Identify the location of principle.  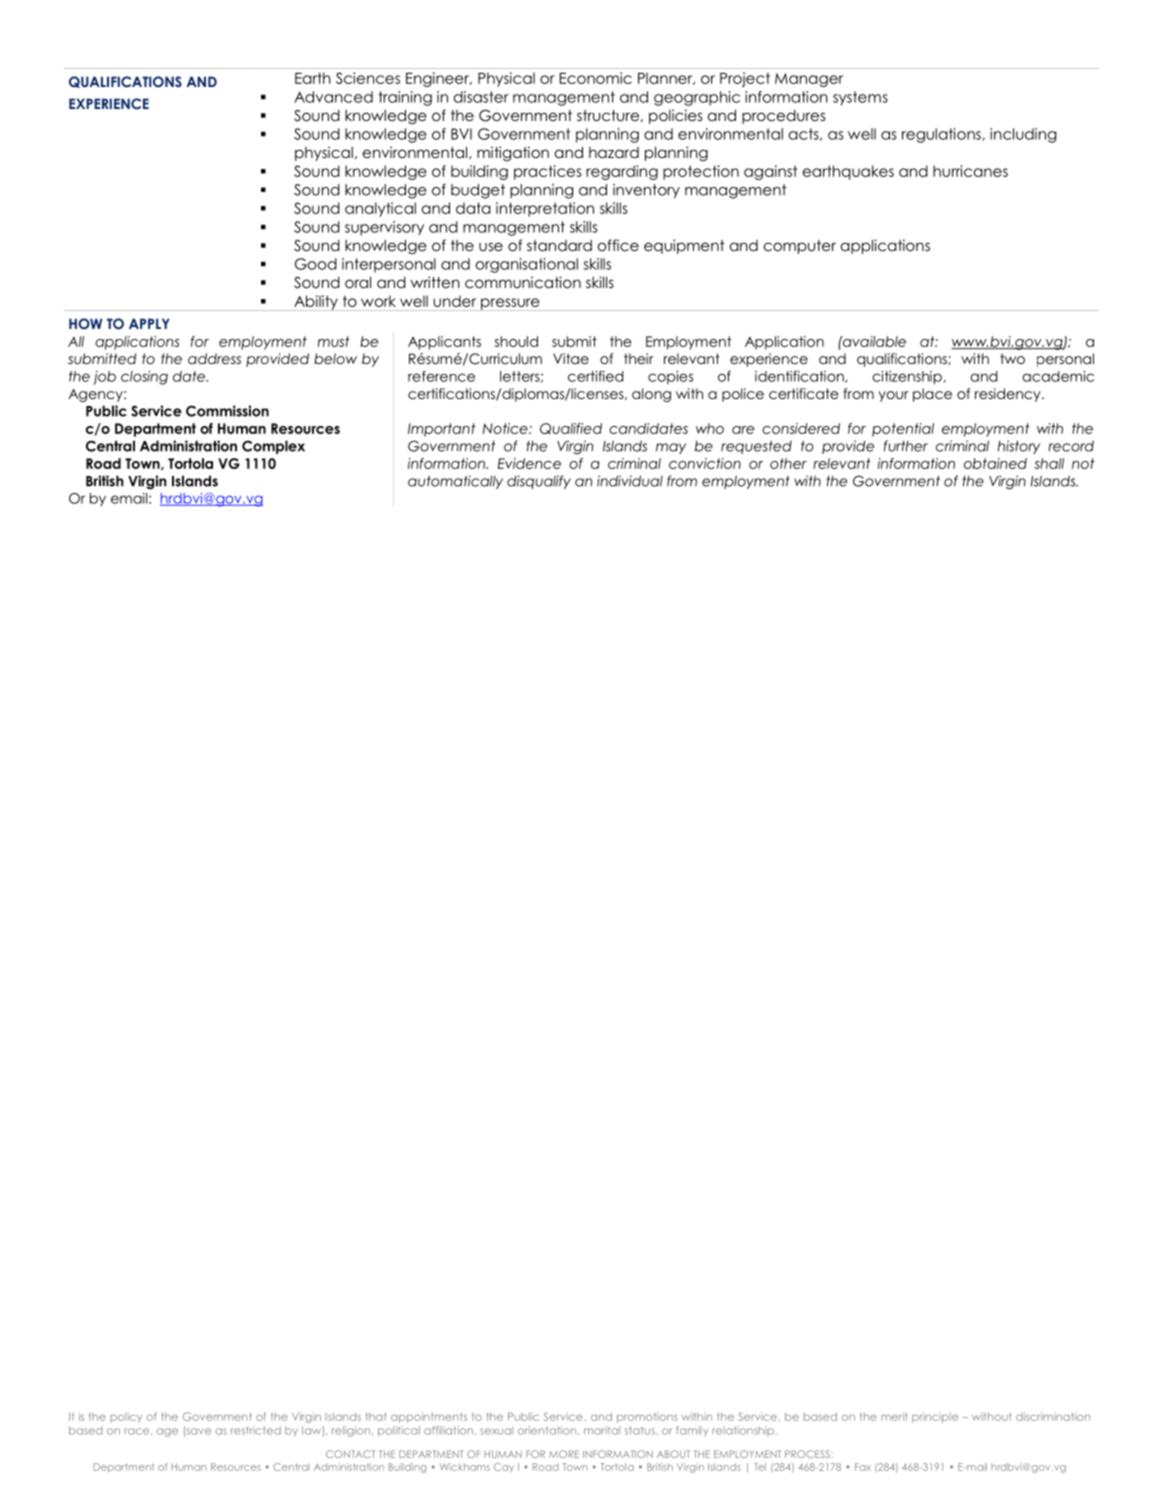
(935, 1417).
